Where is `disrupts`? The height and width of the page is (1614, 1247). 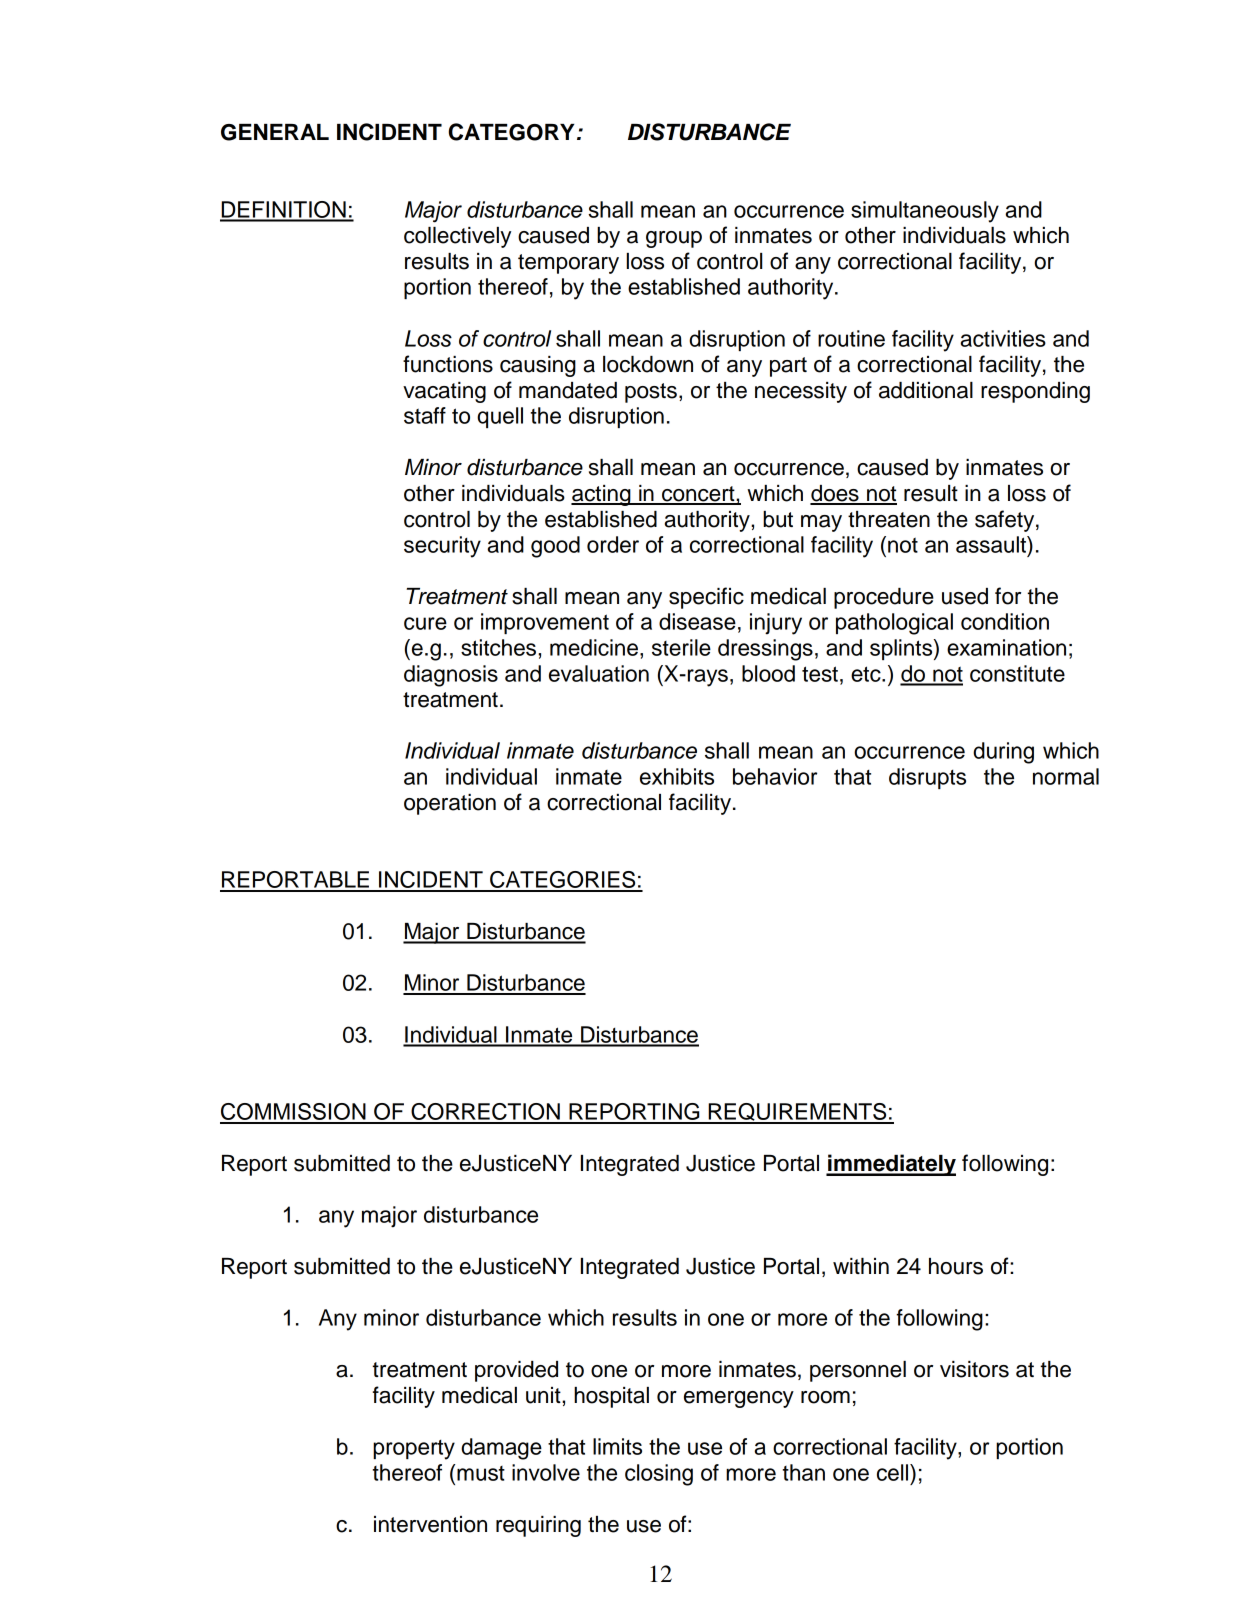 disrupts is located at coordinates (927, 778).
